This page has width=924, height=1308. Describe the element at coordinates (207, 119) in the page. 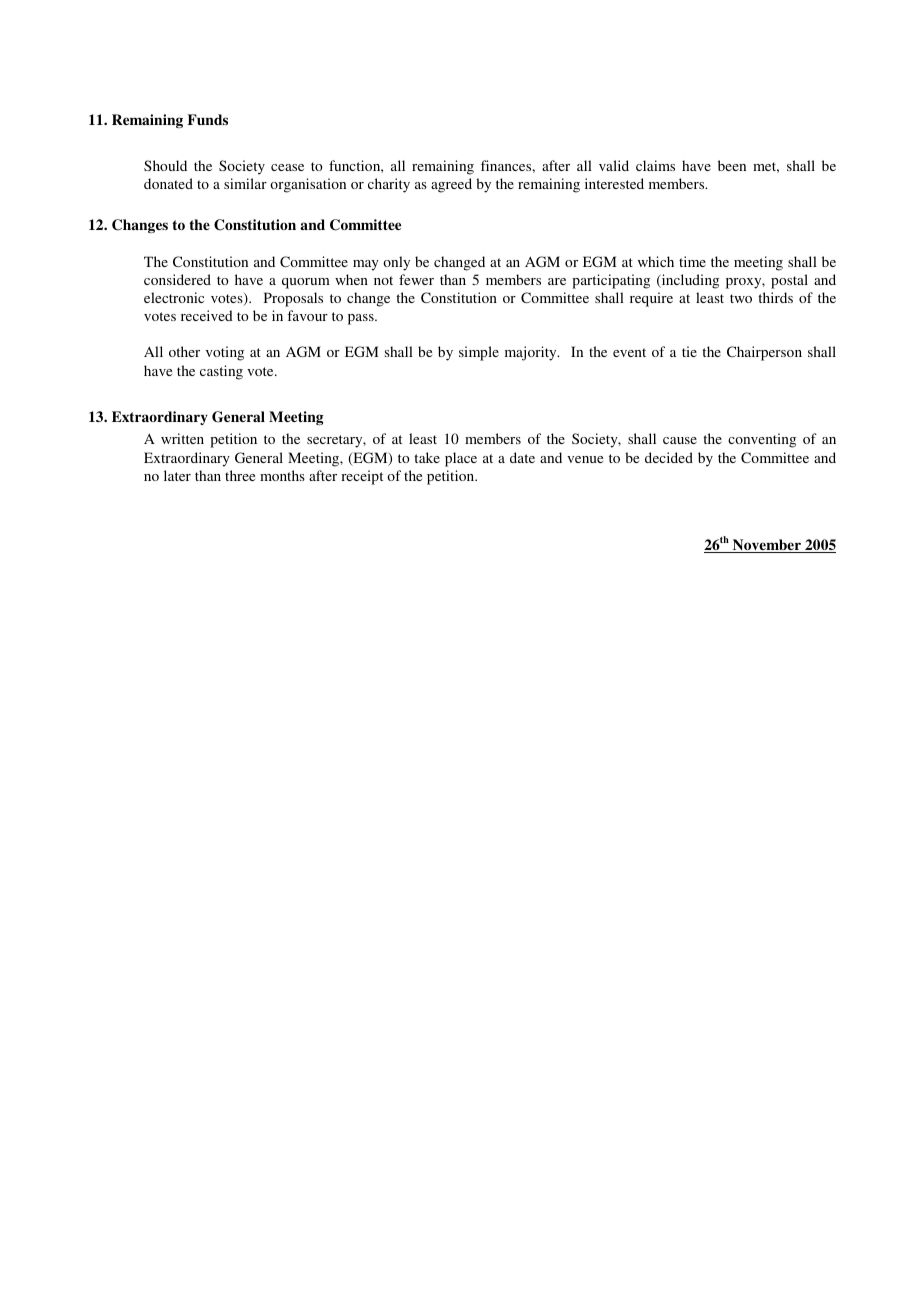

I see `Funds` at that location.
